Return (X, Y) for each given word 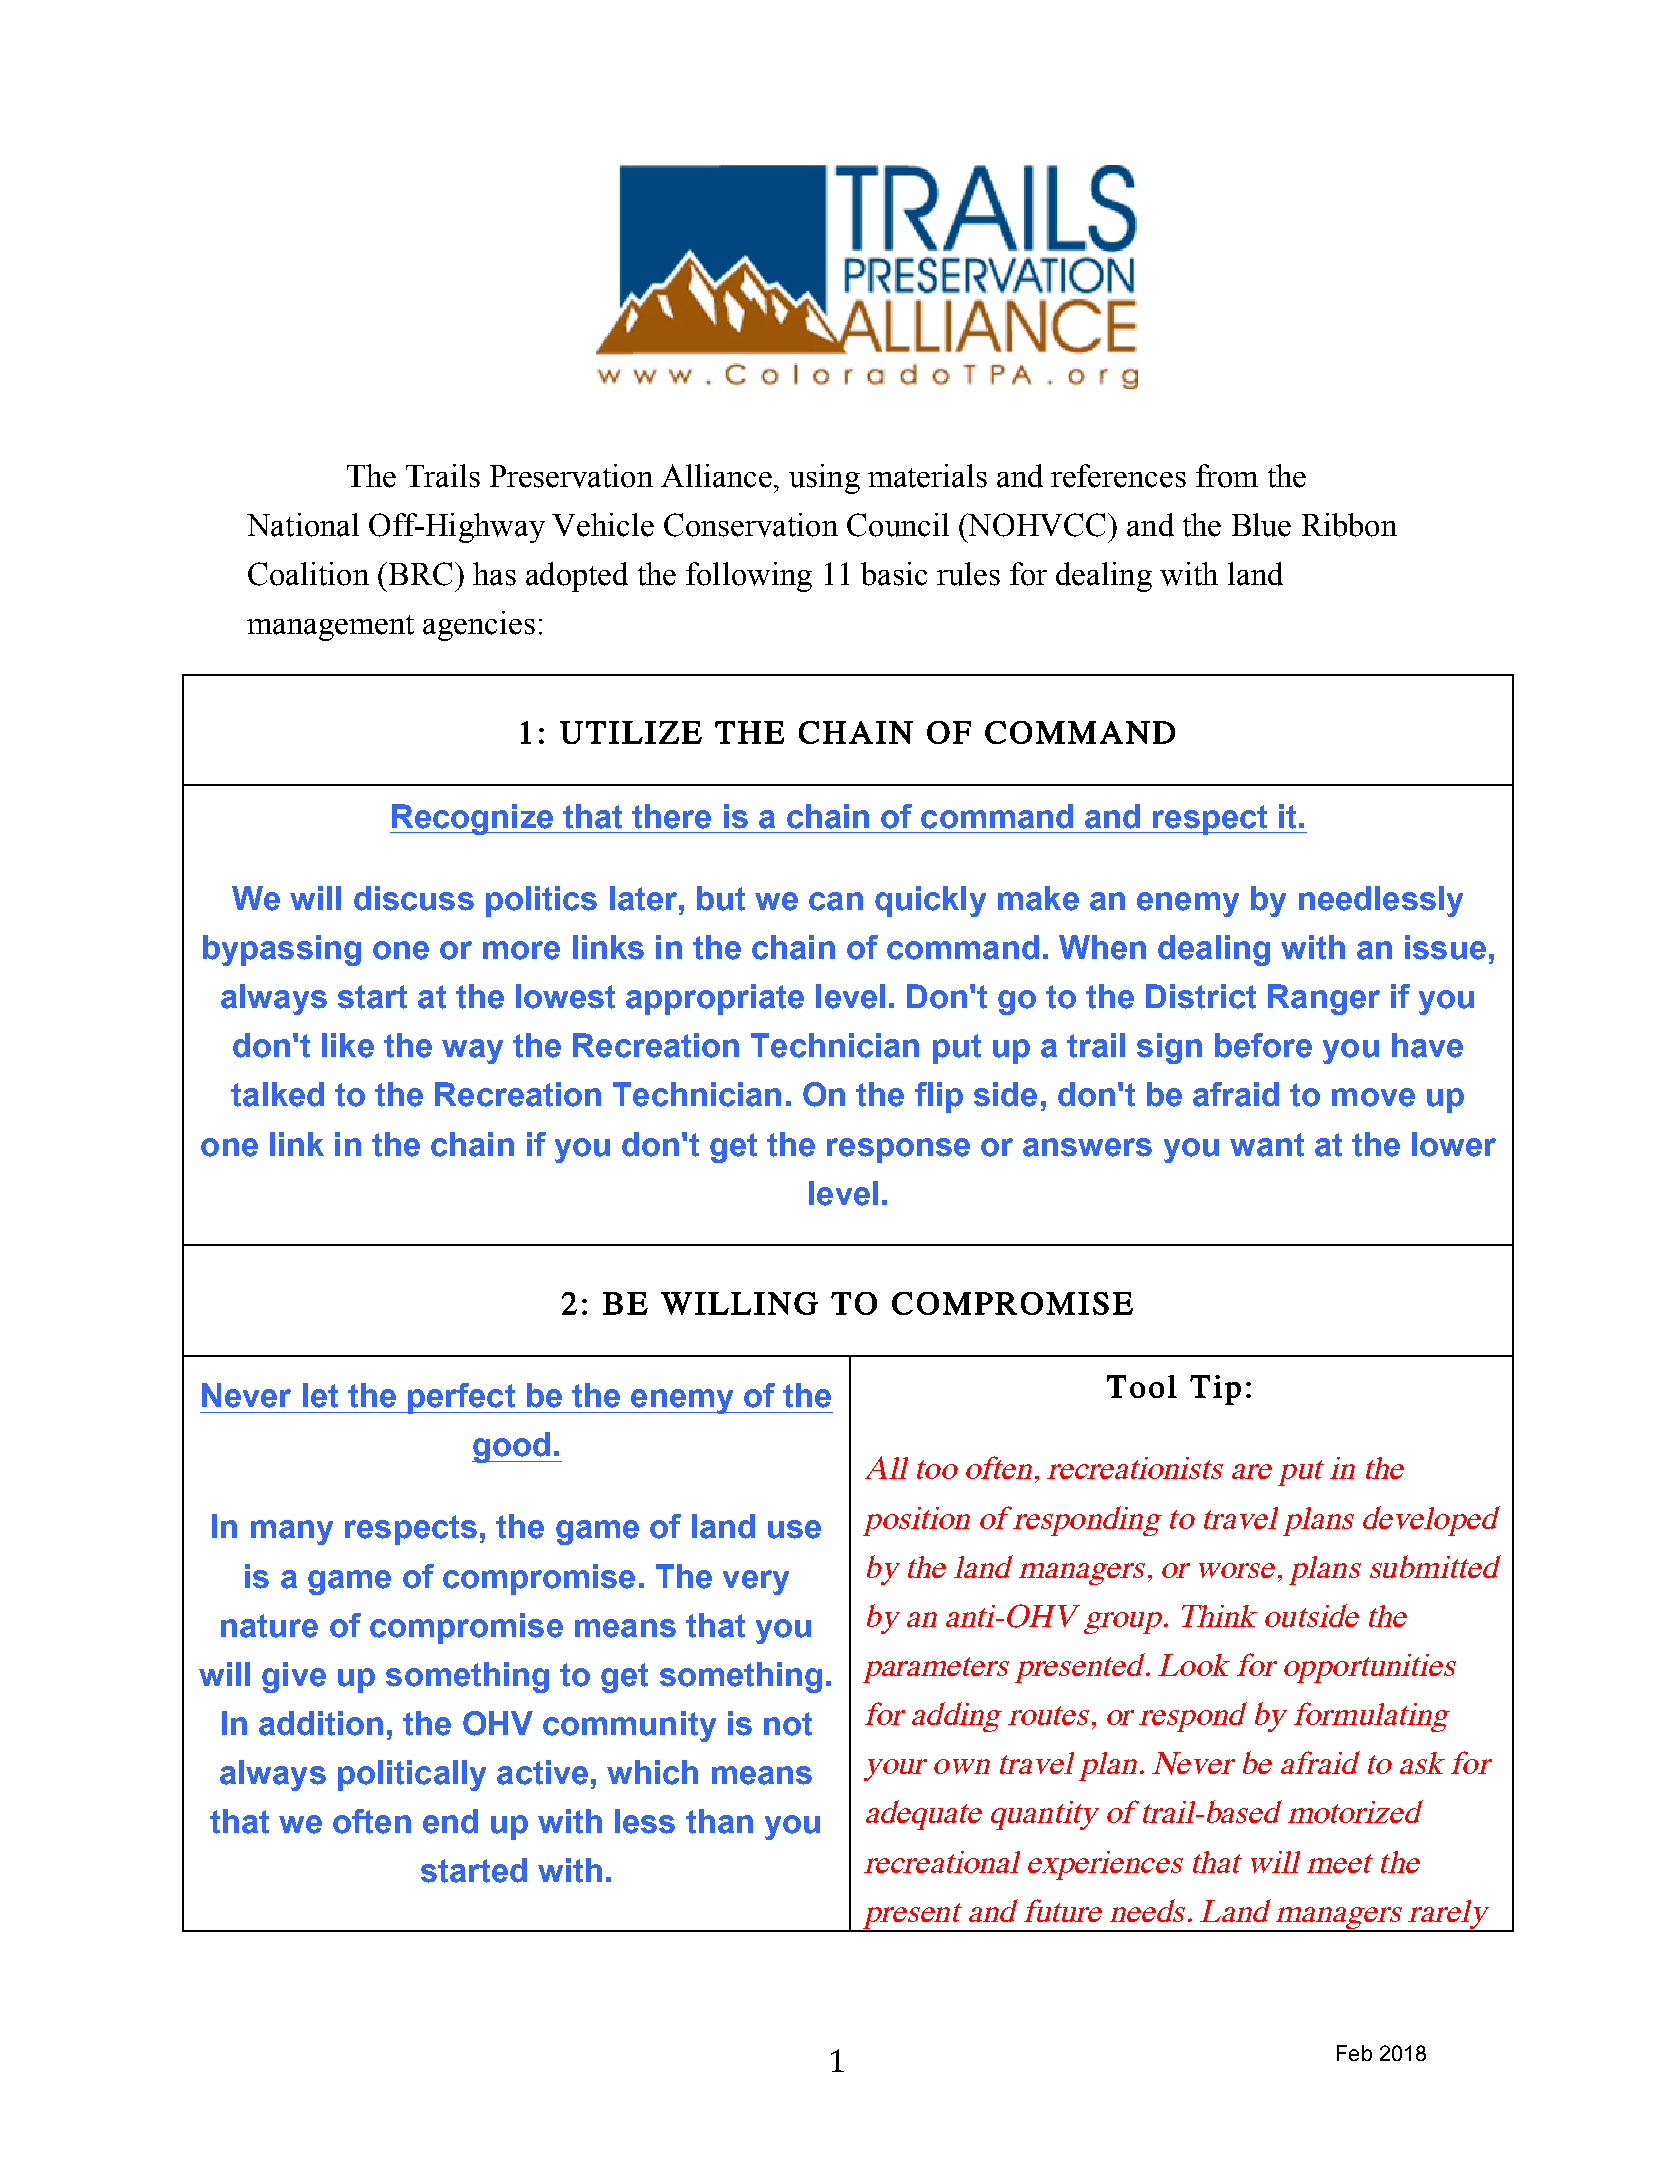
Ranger (1324, 999)
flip (939, 1097)
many (292, 1532)
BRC (419, 574)
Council (898, 525)
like (348, 1045)
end (450, 1821)
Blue (1261, 525)
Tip (1215, 1390)
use (794, 1529)
